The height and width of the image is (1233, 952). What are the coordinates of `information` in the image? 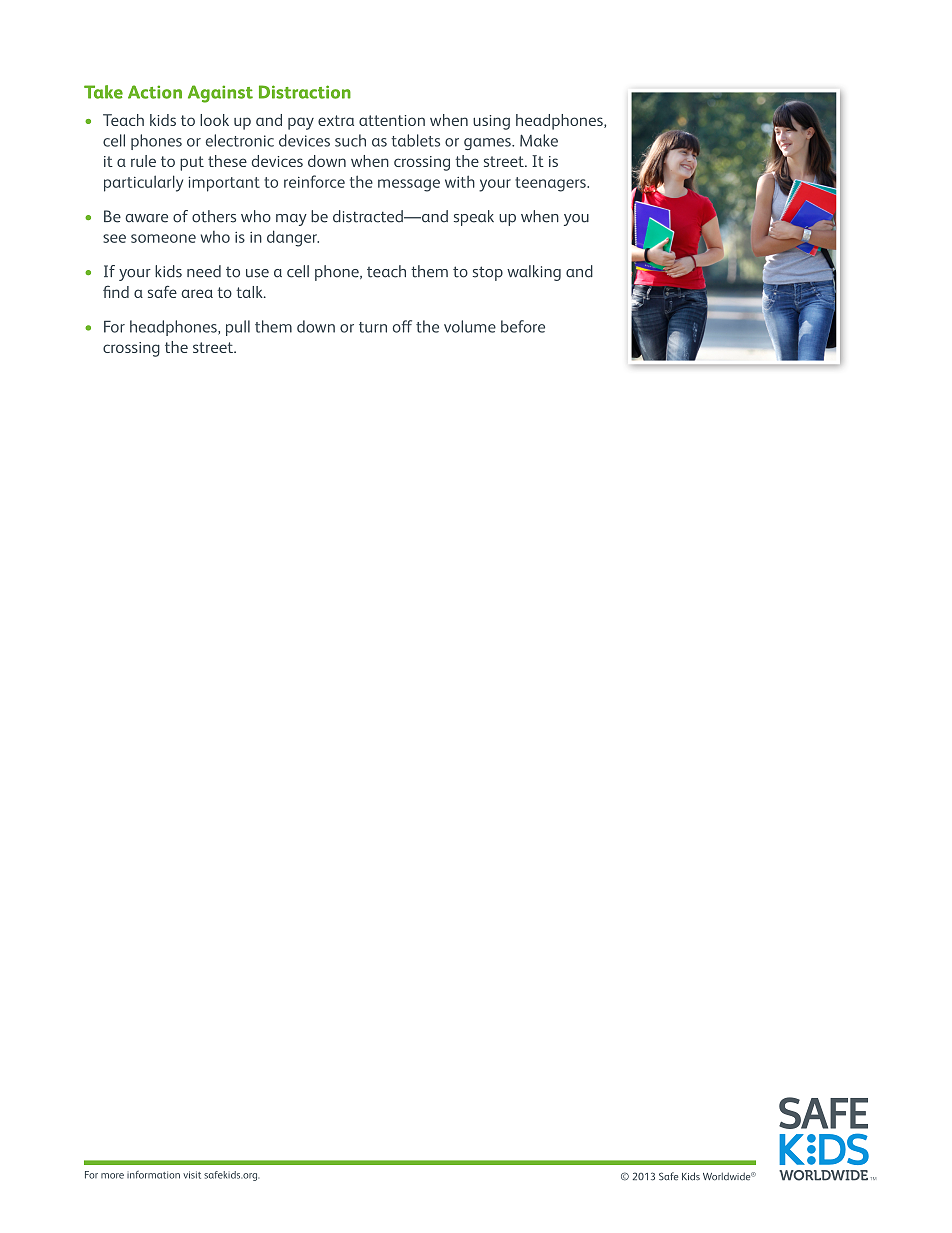 It's located at (153, 1175).
